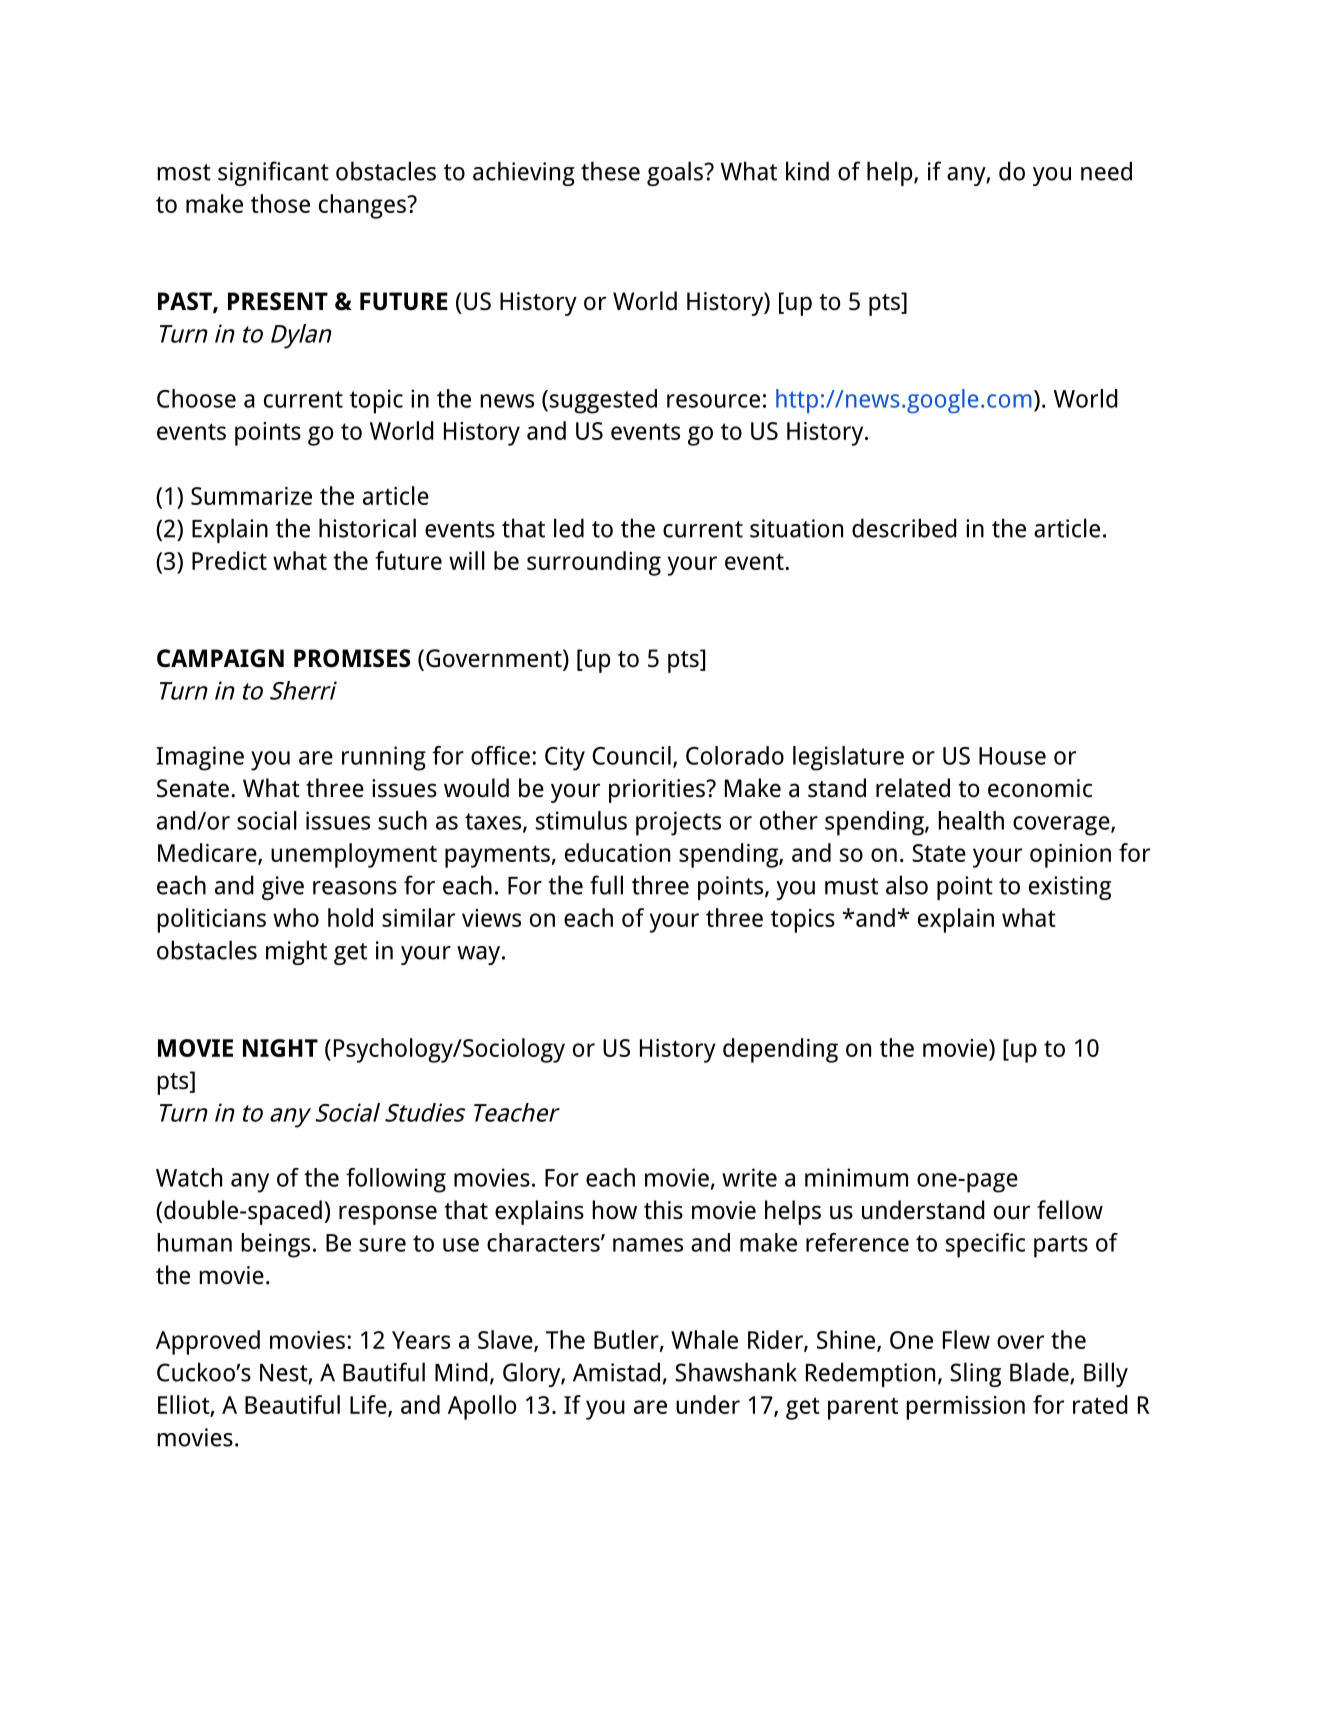 This screenshot has width=1324, height=1714. I want to click on fellow, so click(1070, 1210).
